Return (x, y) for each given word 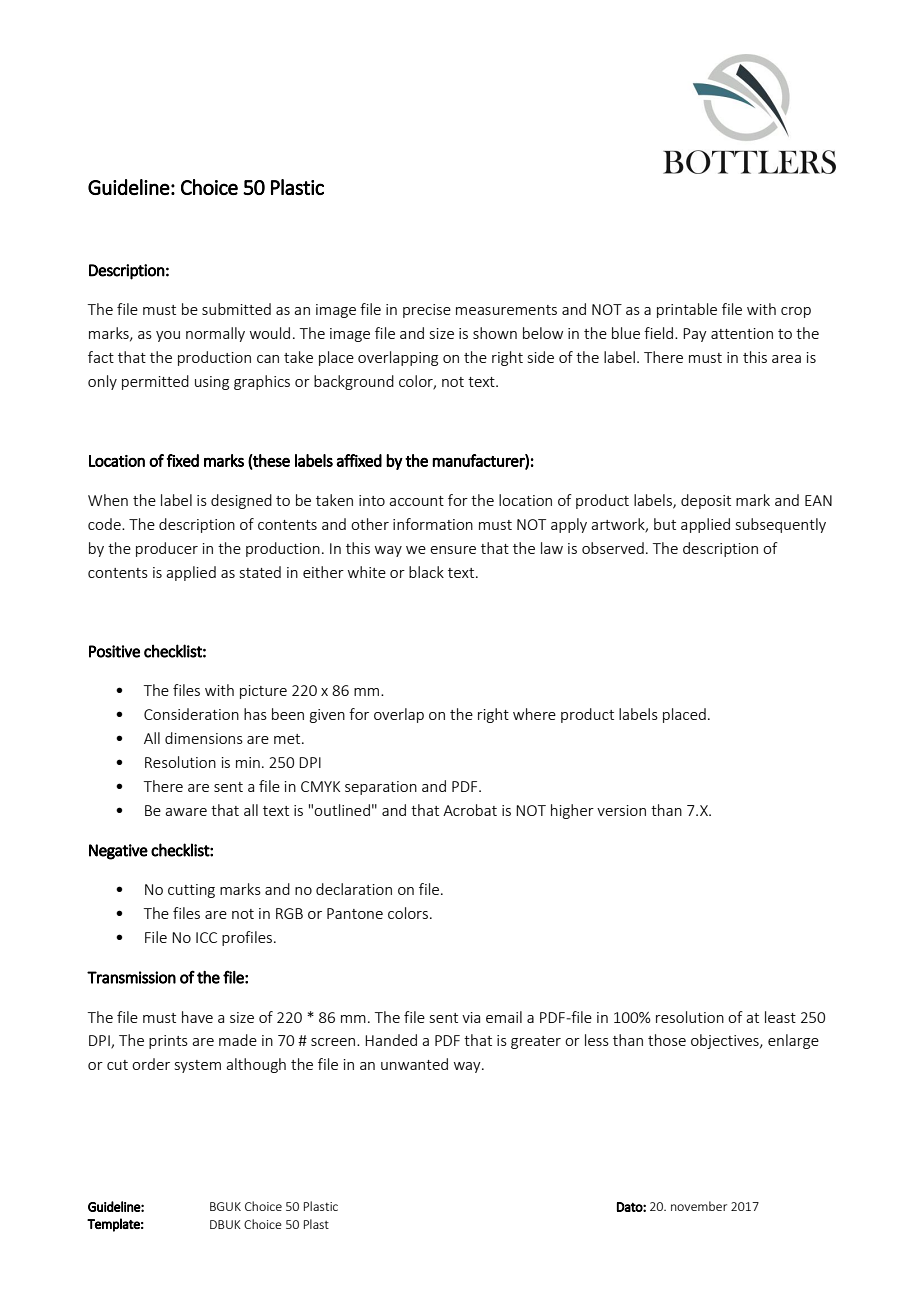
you (168, 336)
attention (742, 333)
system (198, 1066)
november (699, 1206)
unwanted (414, 1064)
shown (495, 333)
